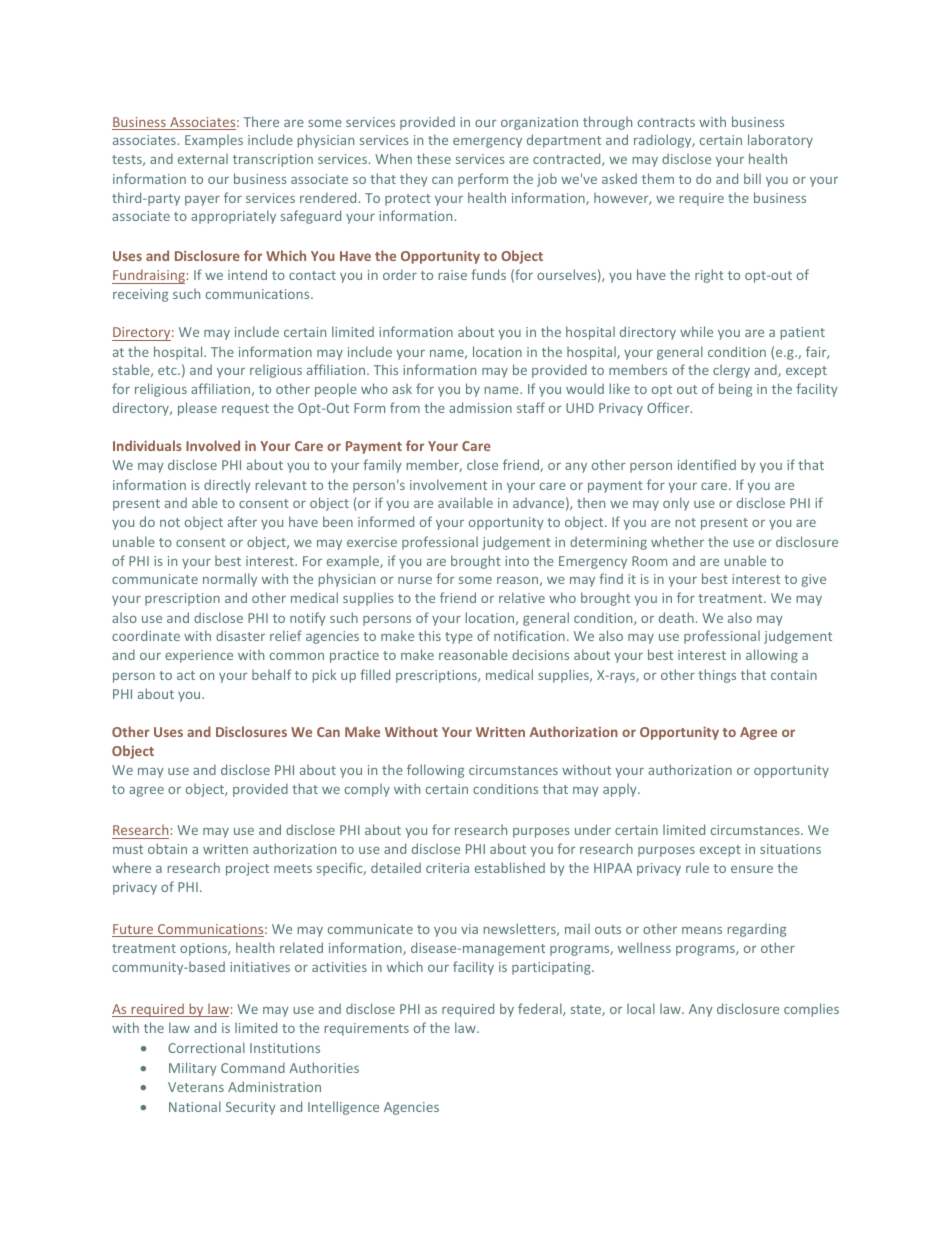 Image resolution: width=952 pixels, height=1233 pixels. I want to click on death, so click(676, 617).
